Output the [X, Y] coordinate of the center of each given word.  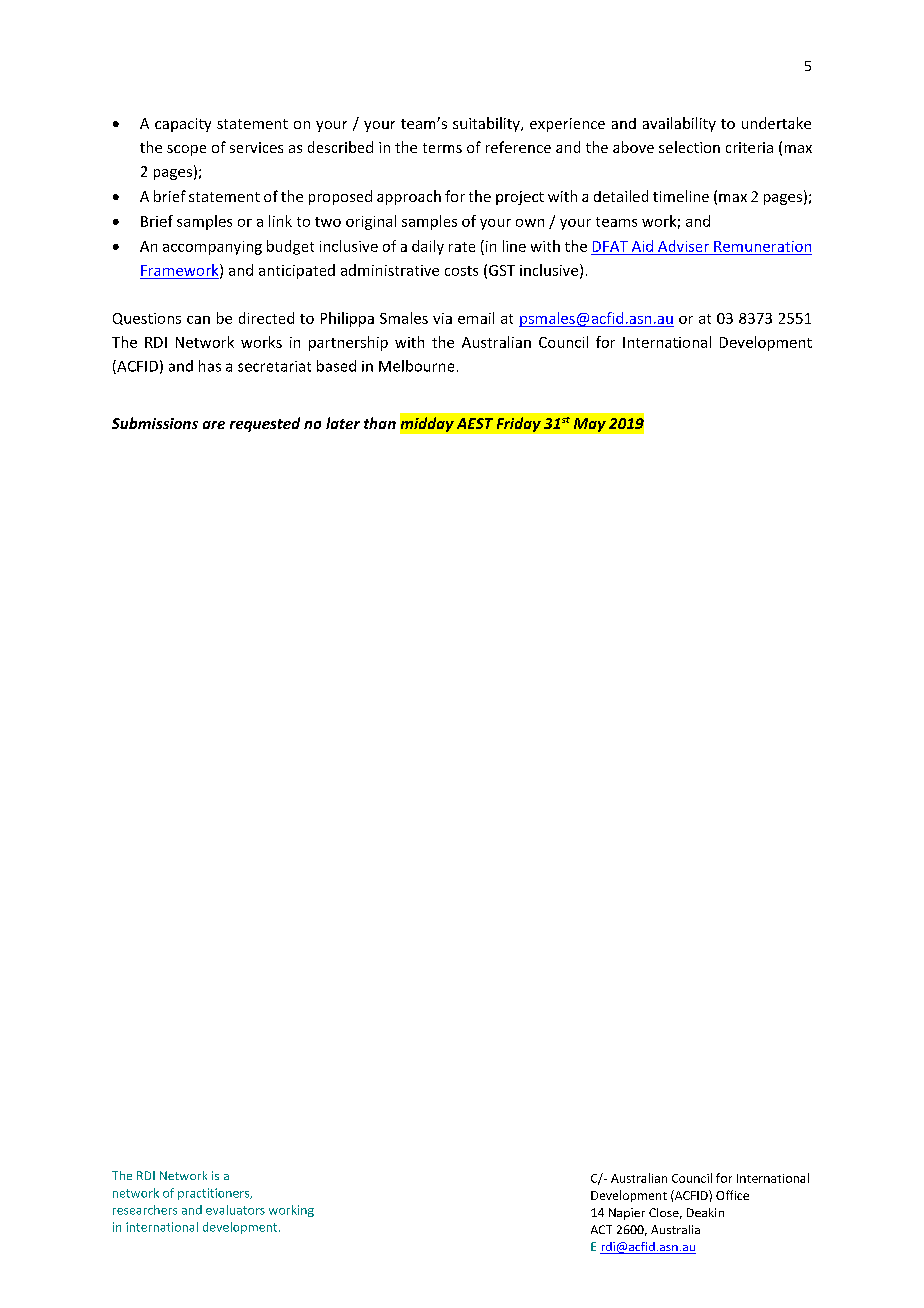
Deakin [705, 1212]
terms [442, 148]
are [214, 425]
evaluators [235, 1210]
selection [689, 147]
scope [186, 150]
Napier [627, 1214]
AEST [475, 423]
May [590, 425]
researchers [145, 1210]
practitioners [215, 1194]
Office [732, 1195]
